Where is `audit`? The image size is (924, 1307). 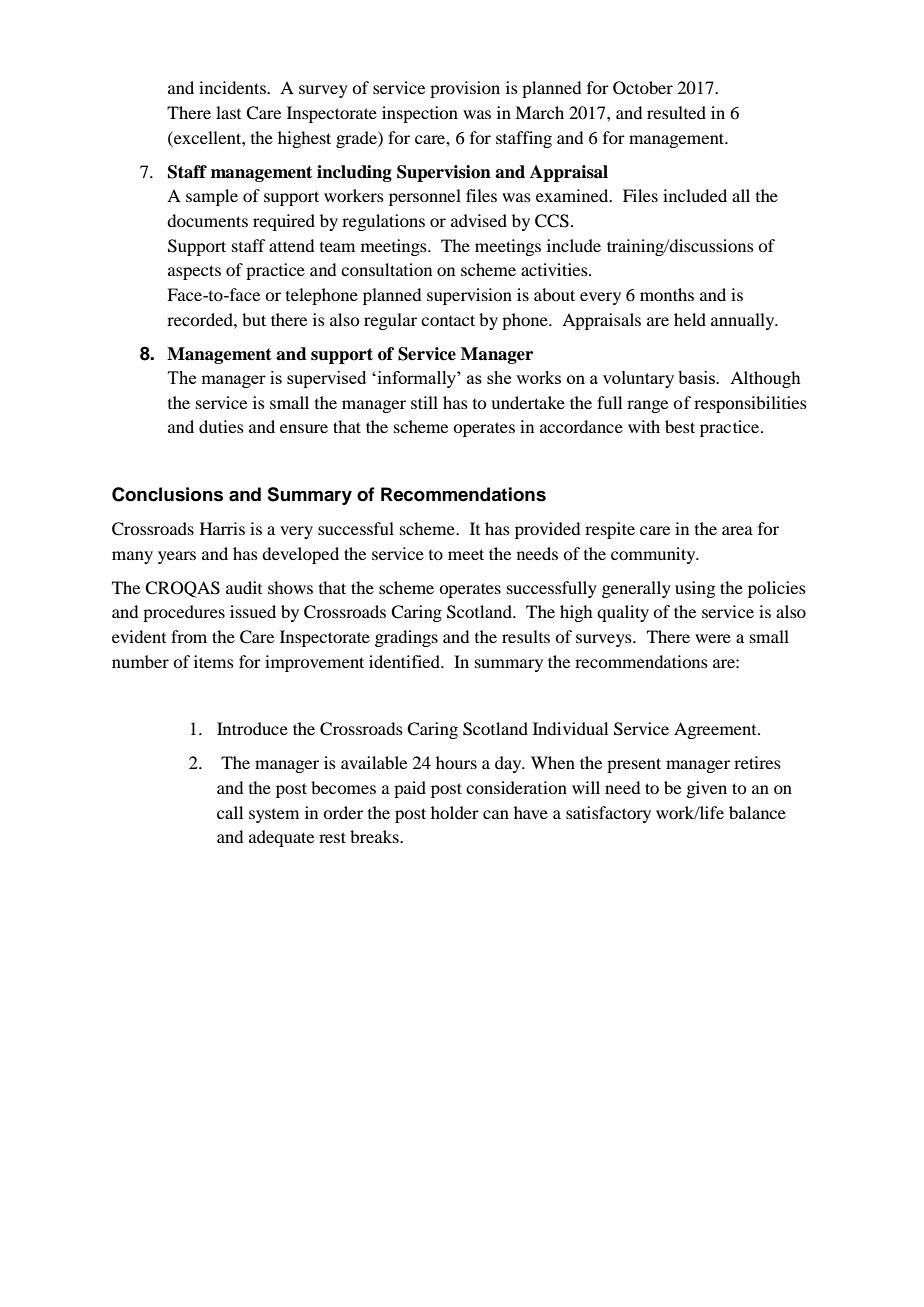 audit is located at coordinates (244, 587).
